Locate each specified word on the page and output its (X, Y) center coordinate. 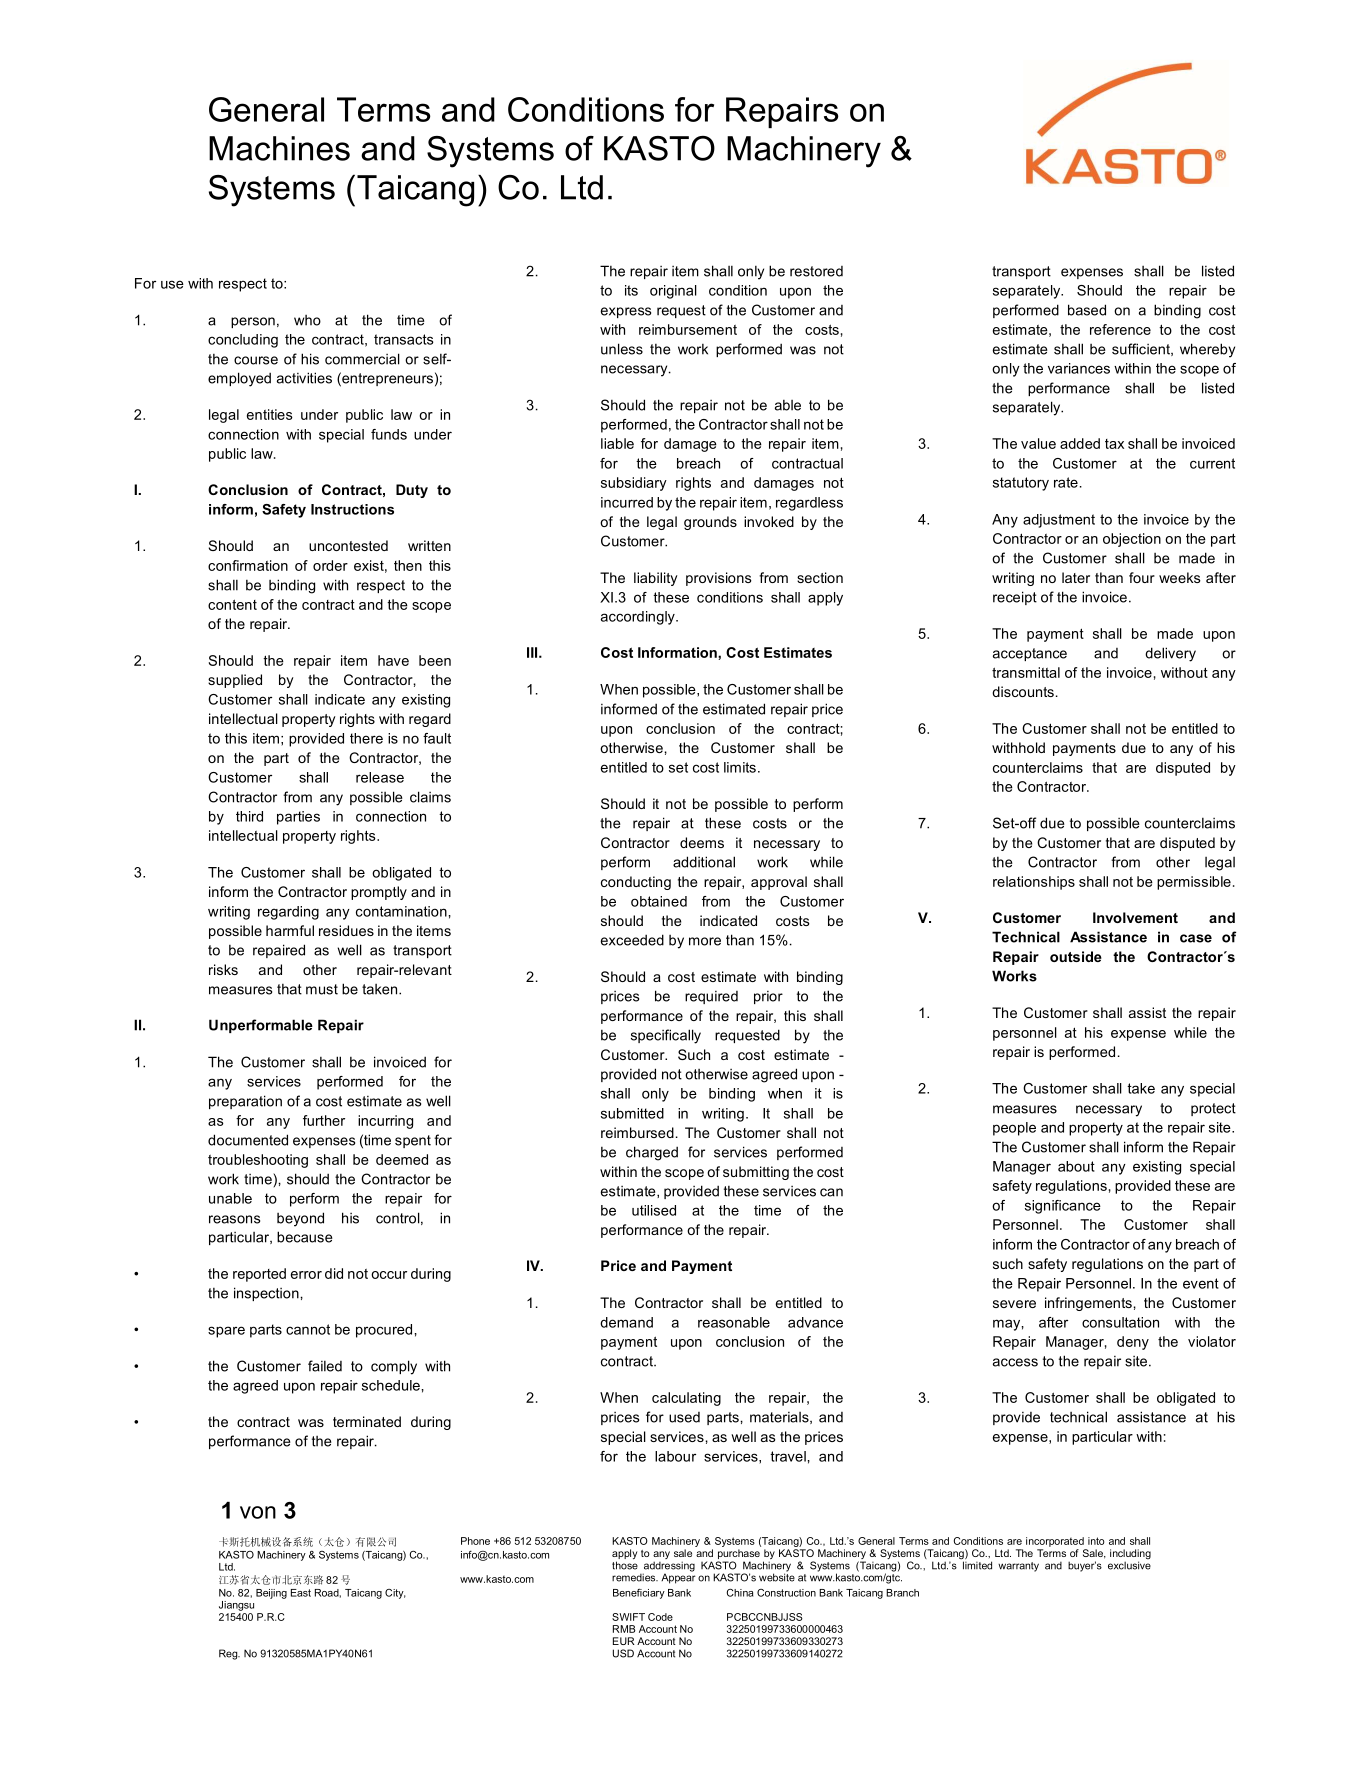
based (1087, 310)
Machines (279, 148)
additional (704, 862)
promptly (379, 893)
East (301, 1593)
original (673, 292)
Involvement (1135, 917)
